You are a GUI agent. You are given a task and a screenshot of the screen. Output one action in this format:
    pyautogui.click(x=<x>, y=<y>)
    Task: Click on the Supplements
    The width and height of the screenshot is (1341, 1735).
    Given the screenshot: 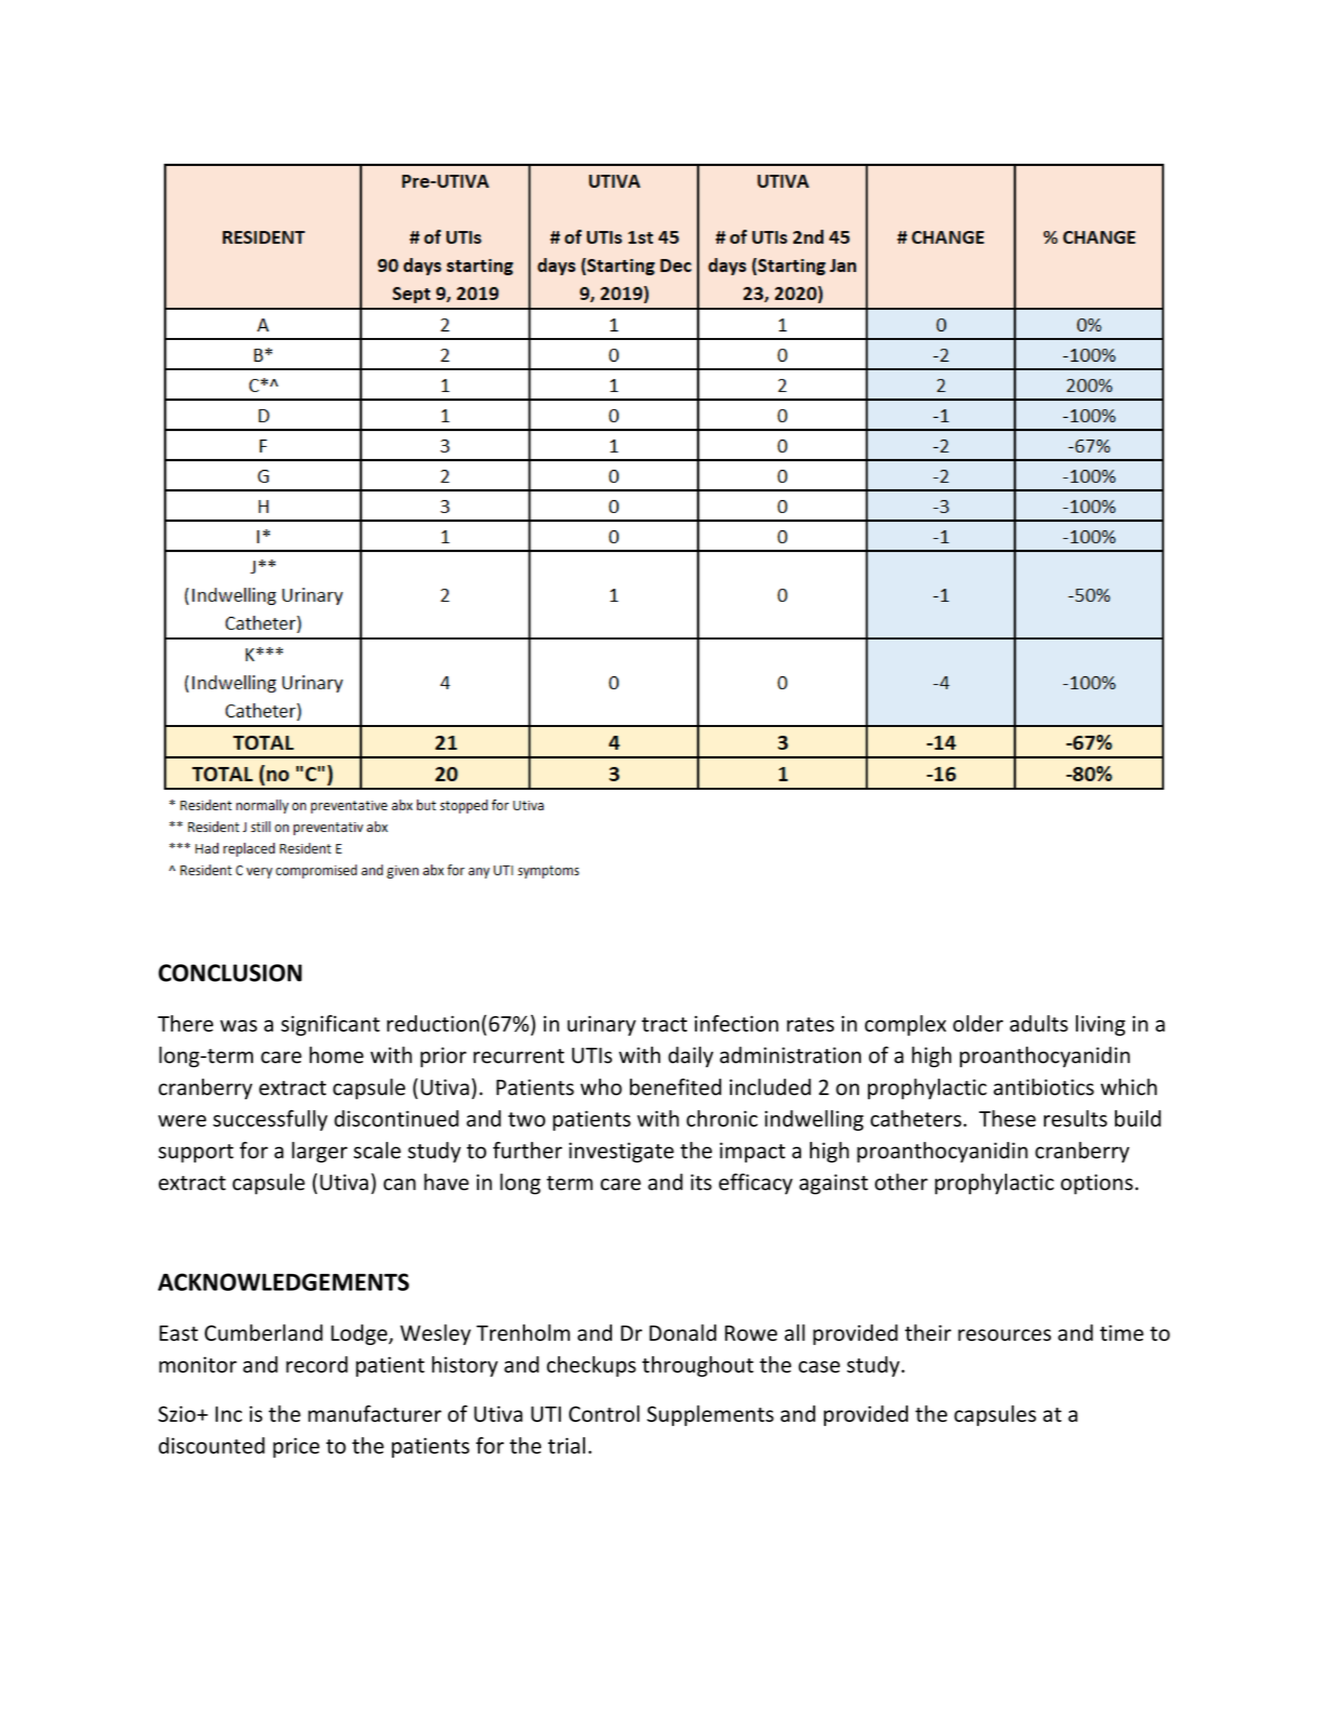 What is the action you would take?
    pyautogui.click(x=710, y=1415)
